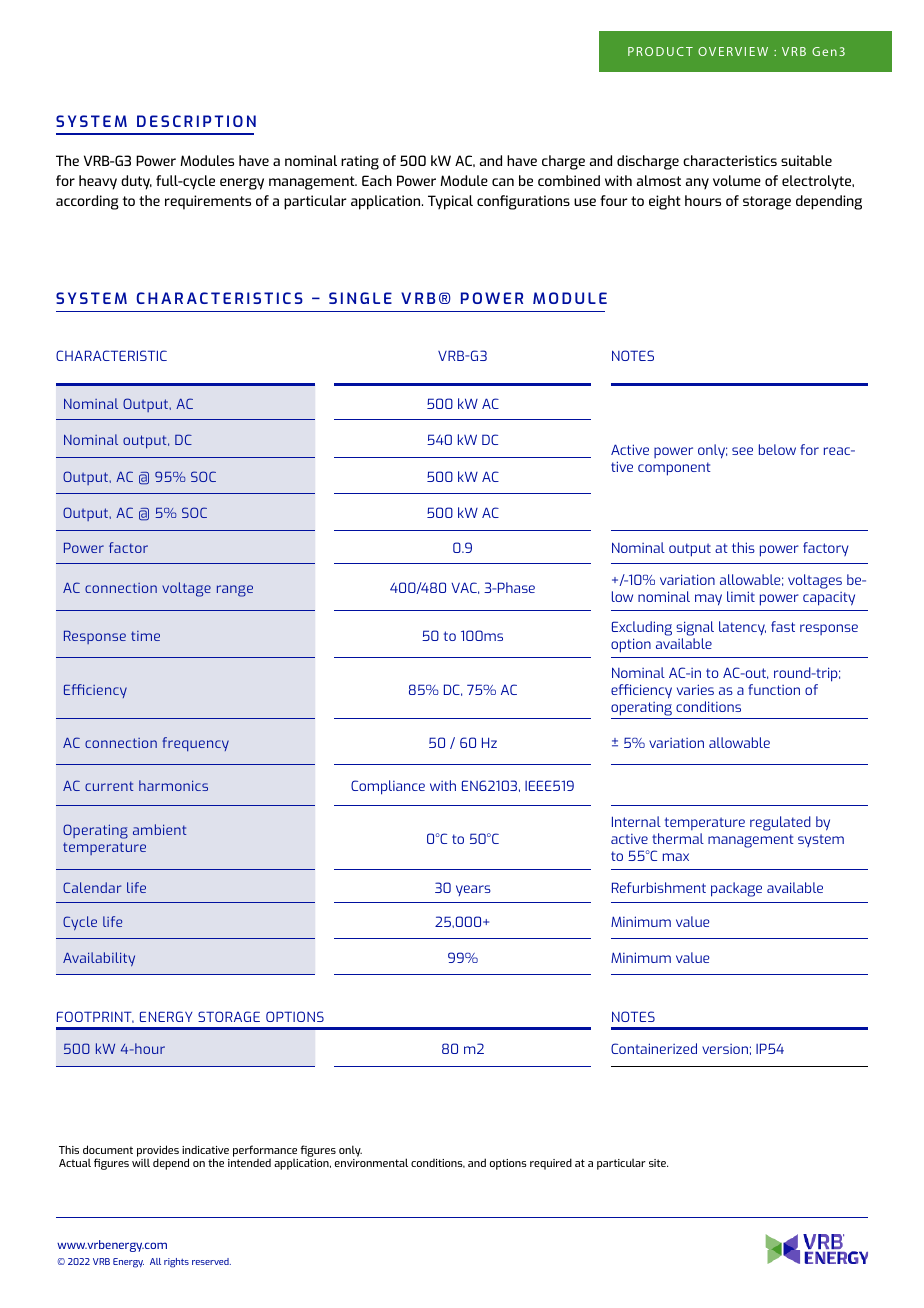 This image has height=1308, width=924. I want to click on function, so click(774, 689).
